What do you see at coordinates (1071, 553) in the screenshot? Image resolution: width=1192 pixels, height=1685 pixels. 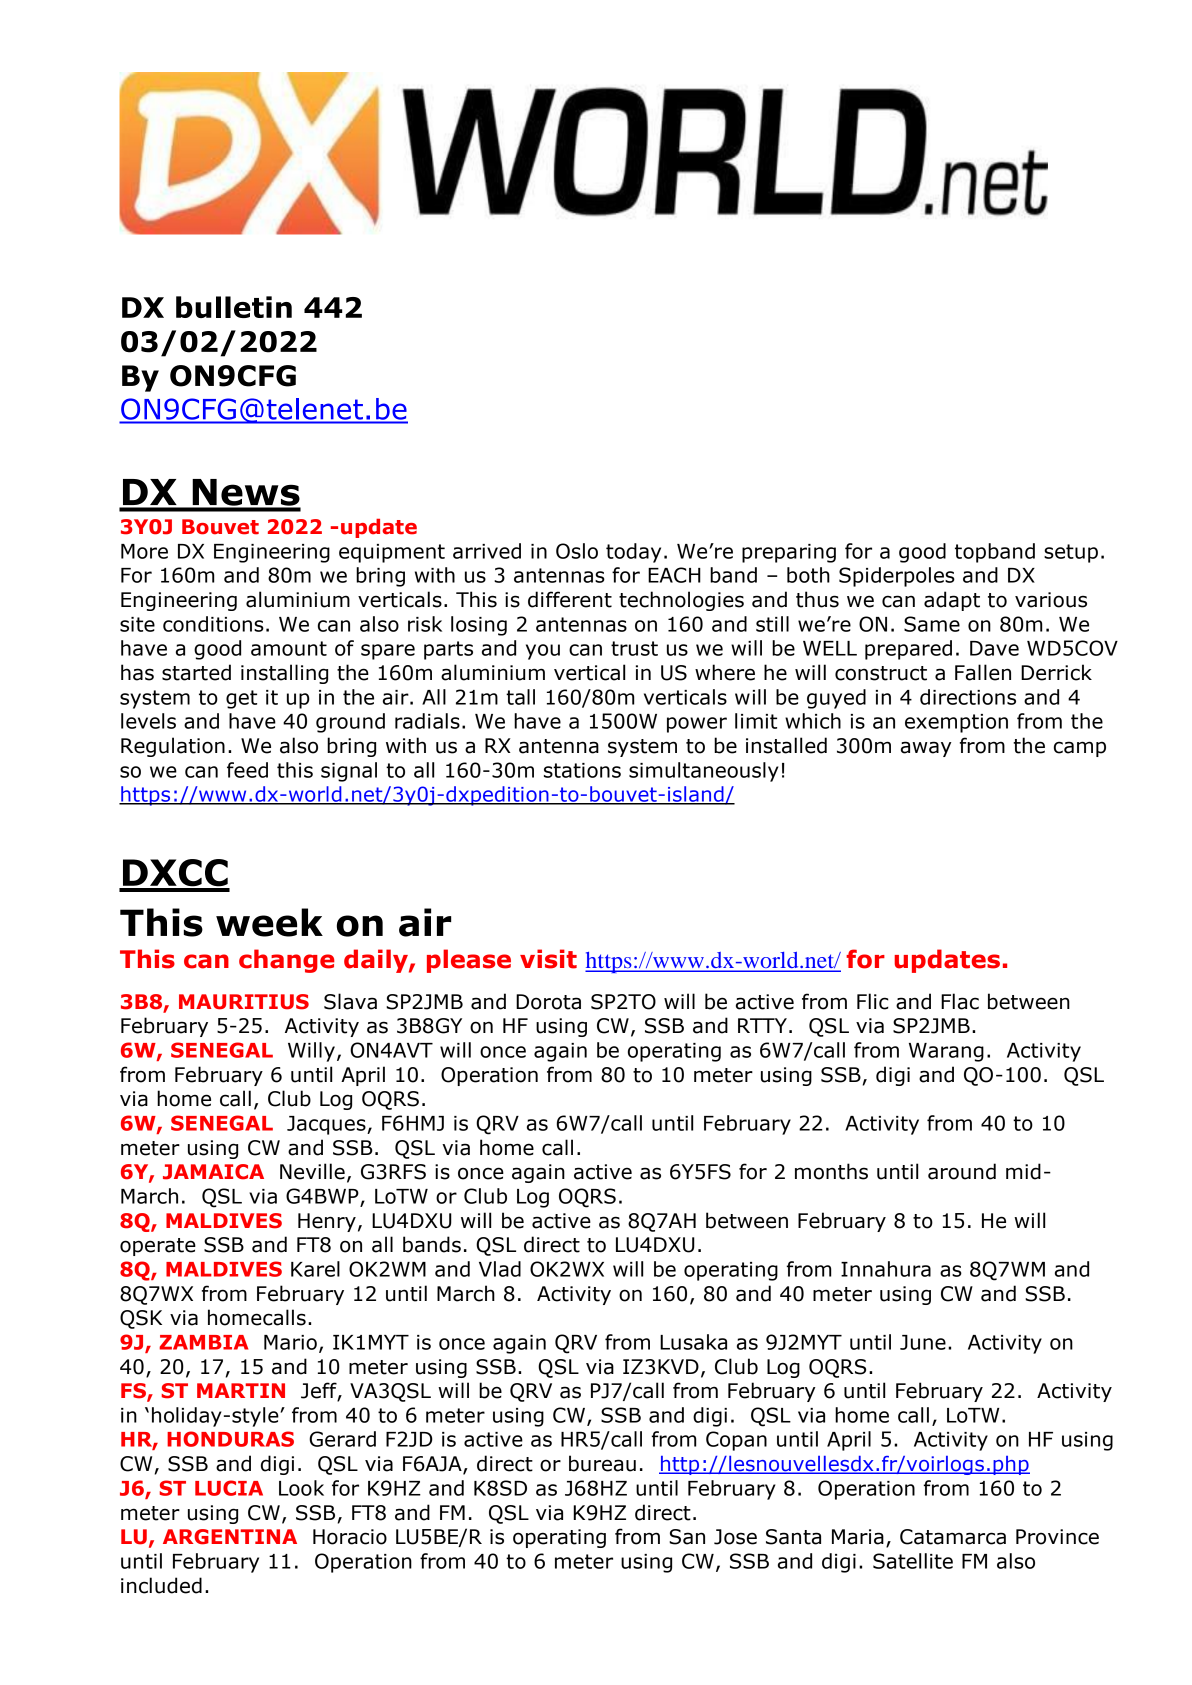 I see `setup` at bounding box center [1071, 553].
